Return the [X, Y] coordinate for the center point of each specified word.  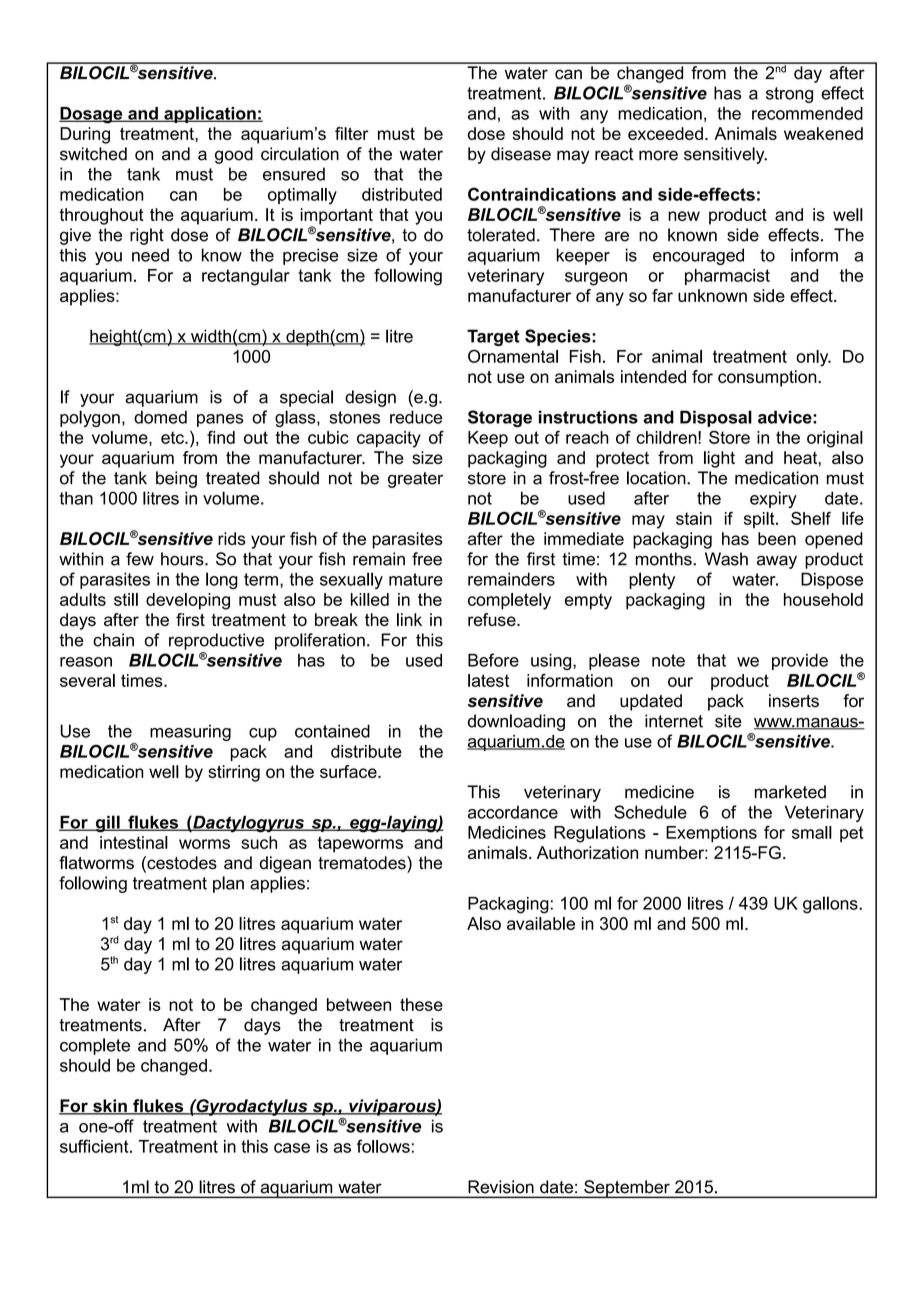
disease [521, 154]
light [719, 459]
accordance [513, 812]
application [210, 114]
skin [110, 1107]
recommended [807, 113]
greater [415, 480]
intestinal [134, 842]
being [176, 479]
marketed [790, 792]
